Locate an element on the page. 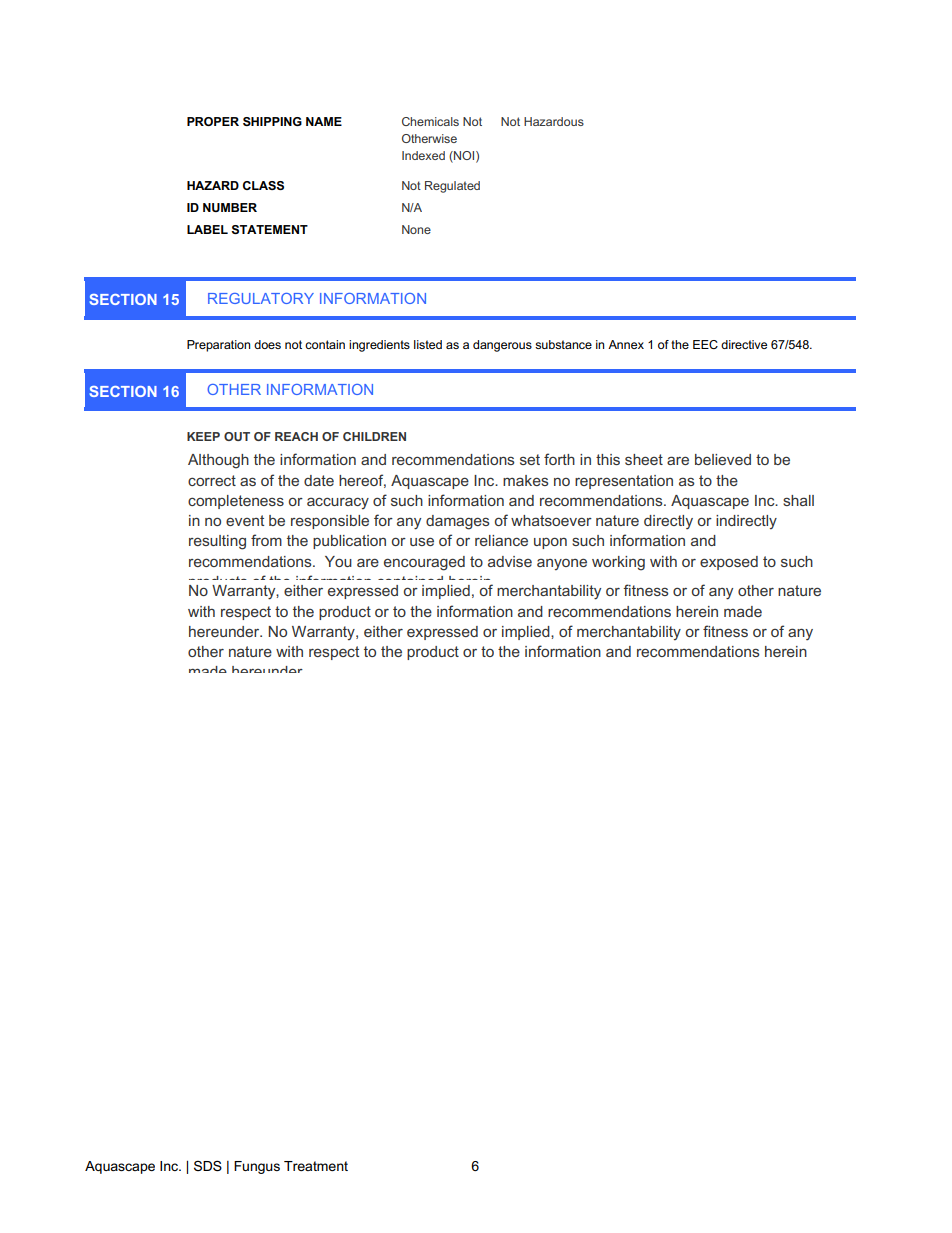 The height and width of the document is (1233, 952). advise is located at coordinates (510, 561).
